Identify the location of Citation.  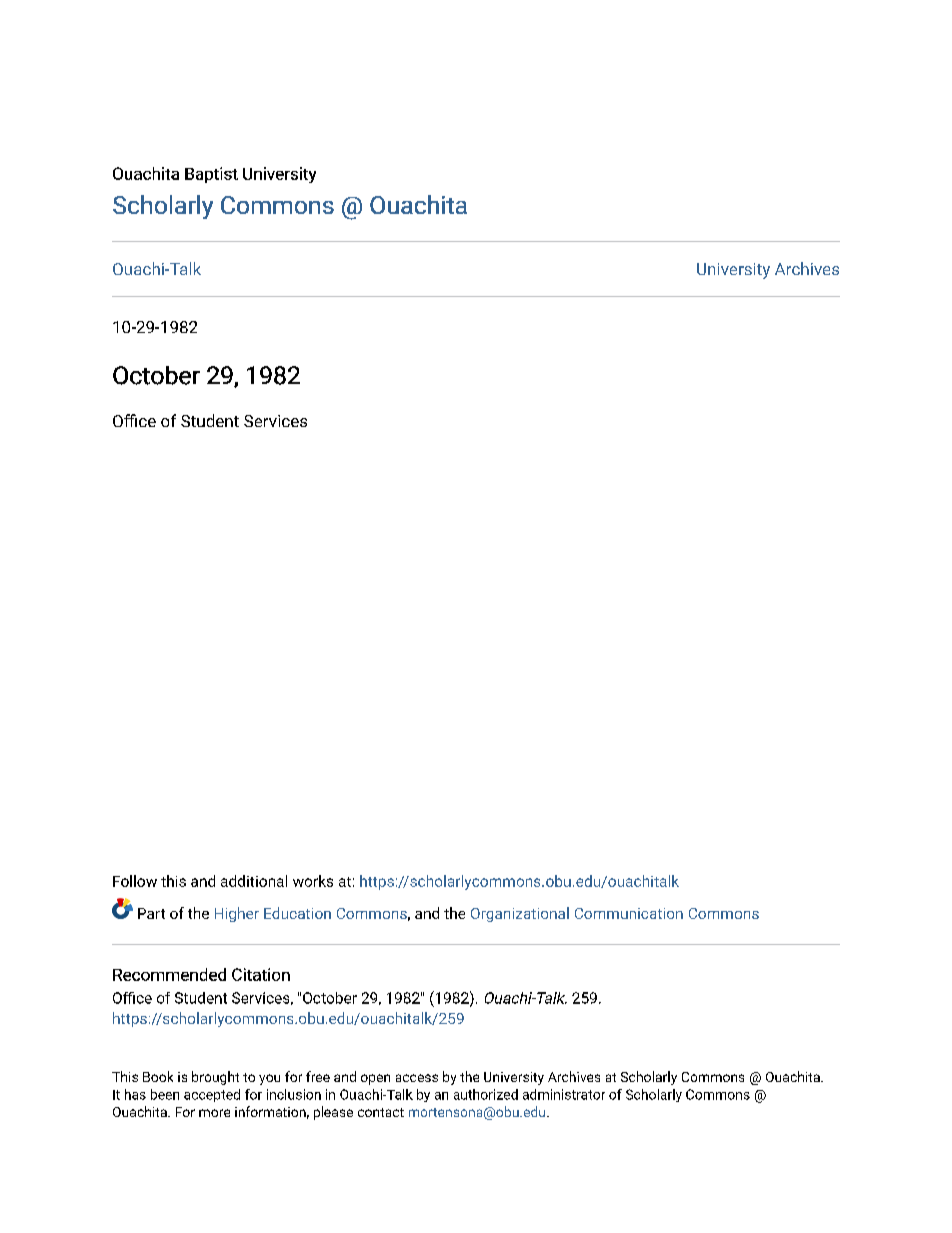
(261, 974).
